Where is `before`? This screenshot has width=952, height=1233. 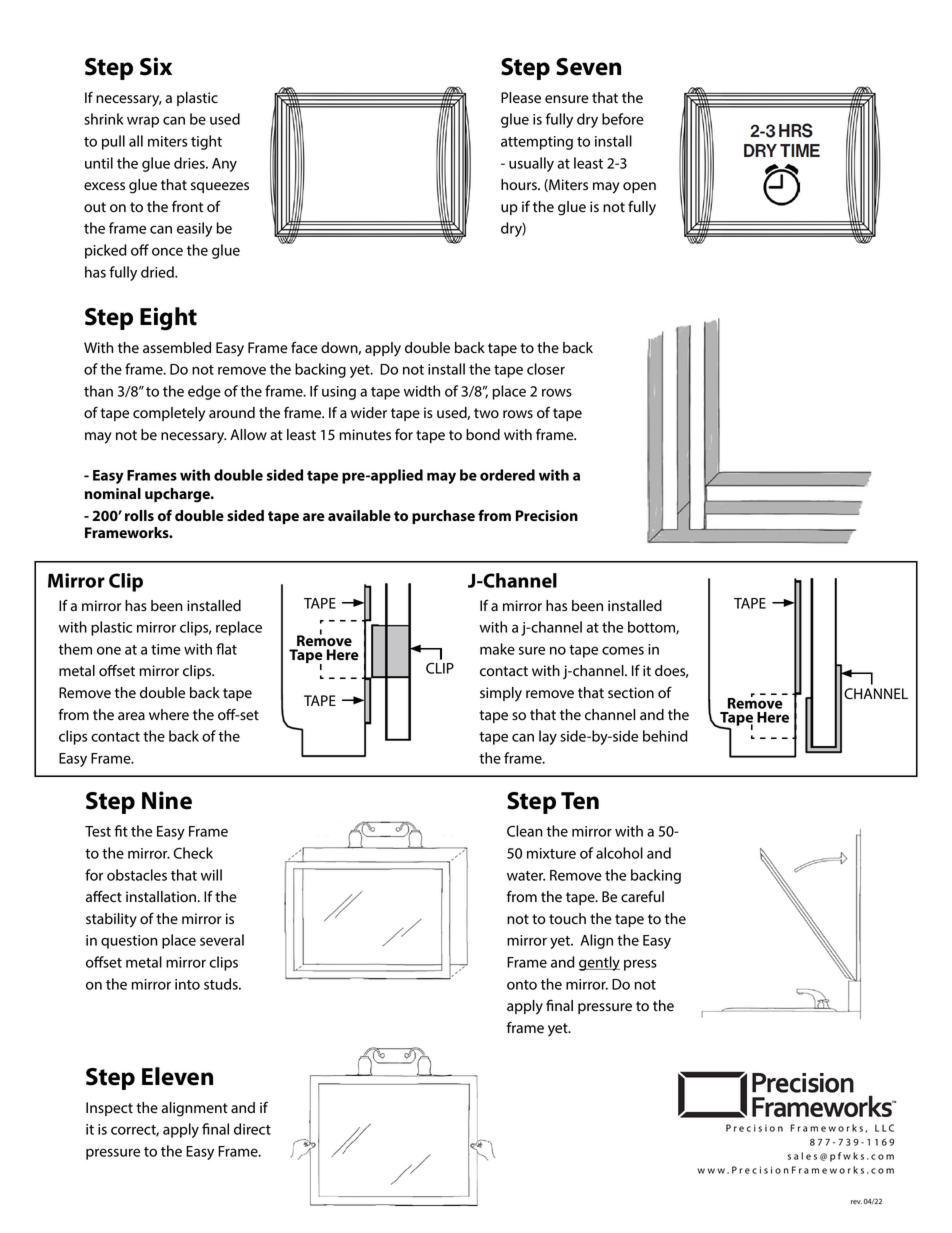 before is located at coordinates (623, 119).
